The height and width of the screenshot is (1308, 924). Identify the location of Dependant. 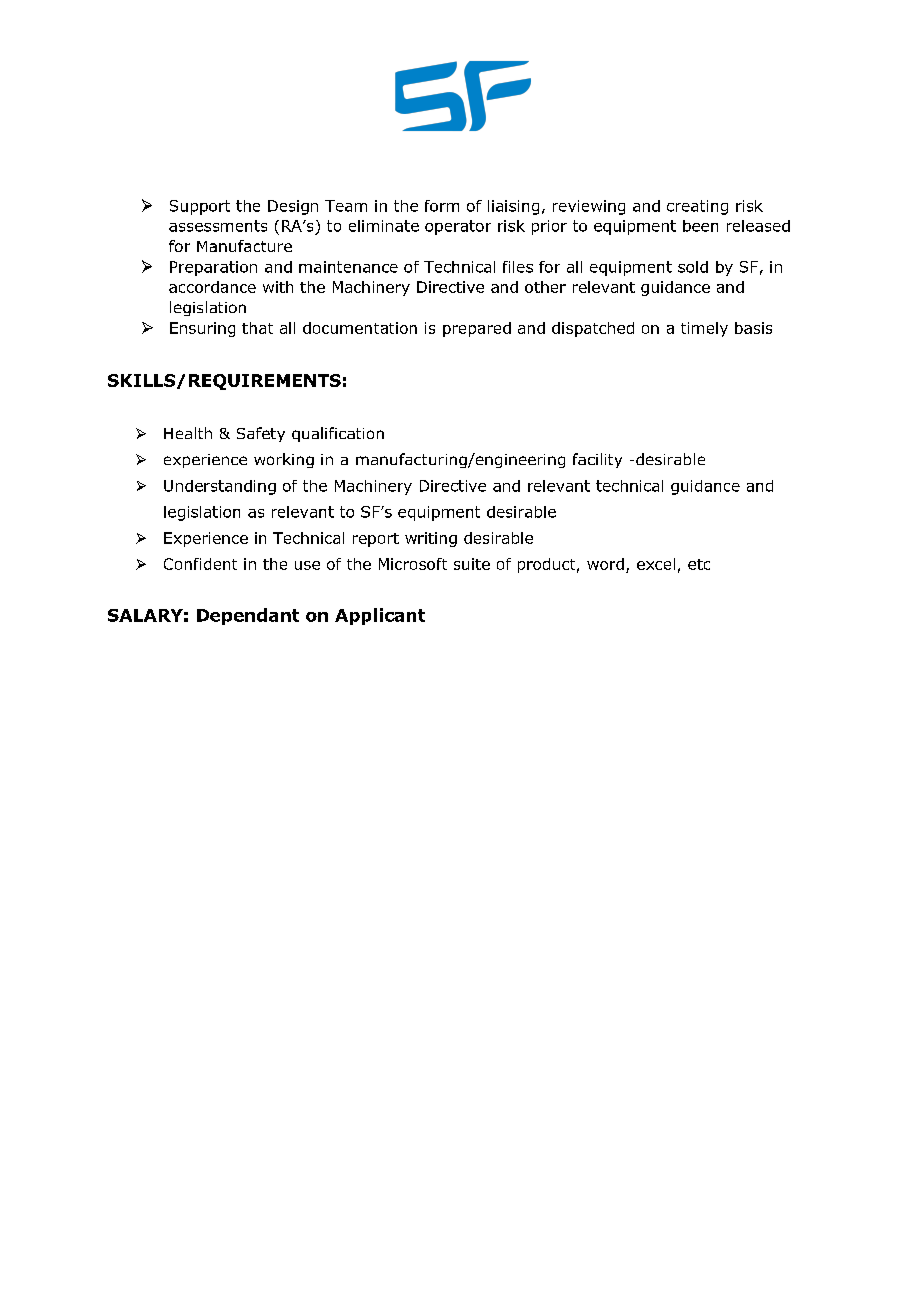
(248, 616).
